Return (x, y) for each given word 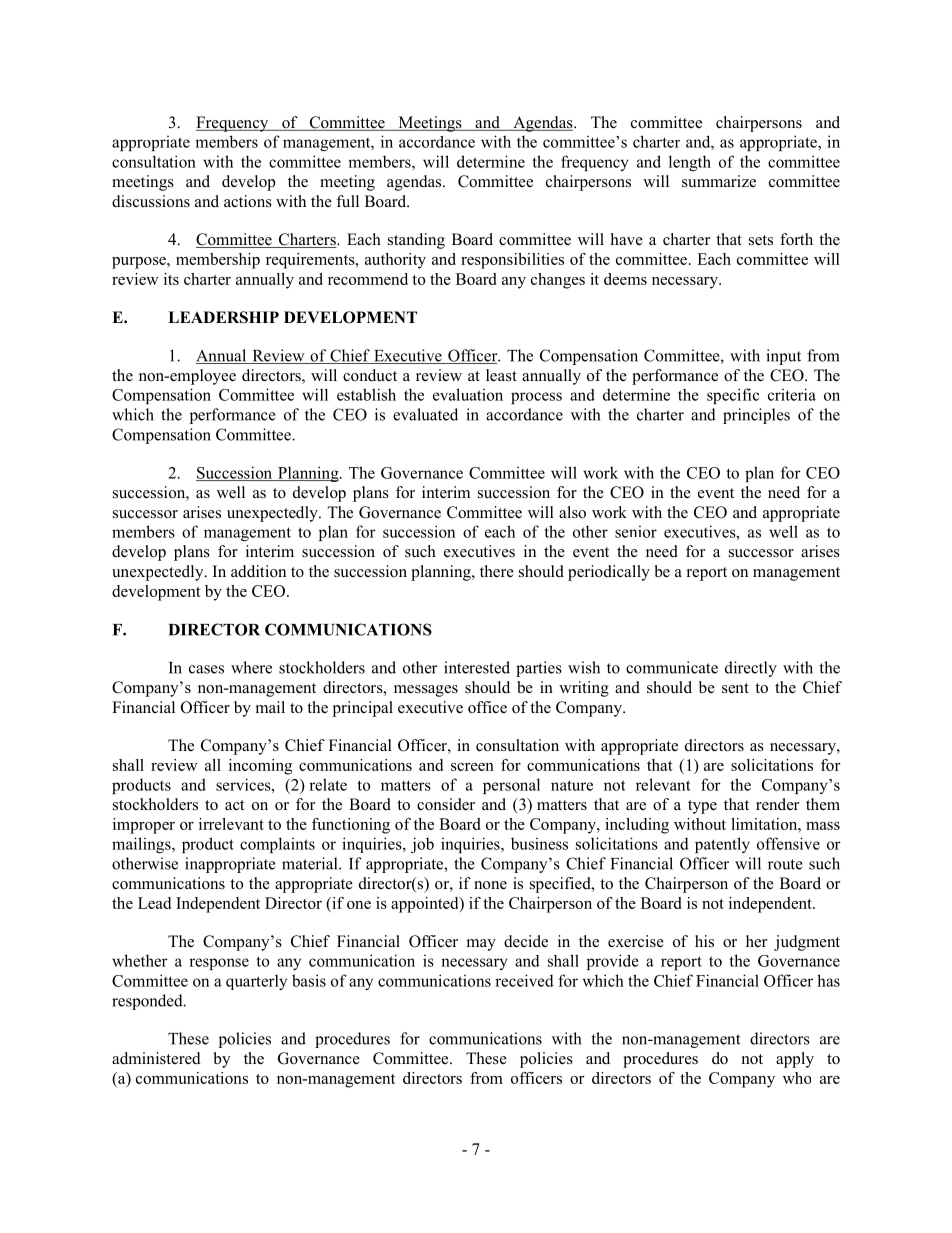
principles (756, 416)
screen (472, 767)
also (572, 512)
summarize (719, 181)
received (524, 980)
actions (248, 201)
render (777, 804)
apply (795, 1060)
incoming (260, 767)
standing (416, 241)
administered (156, 1058)
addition (258, 571)
